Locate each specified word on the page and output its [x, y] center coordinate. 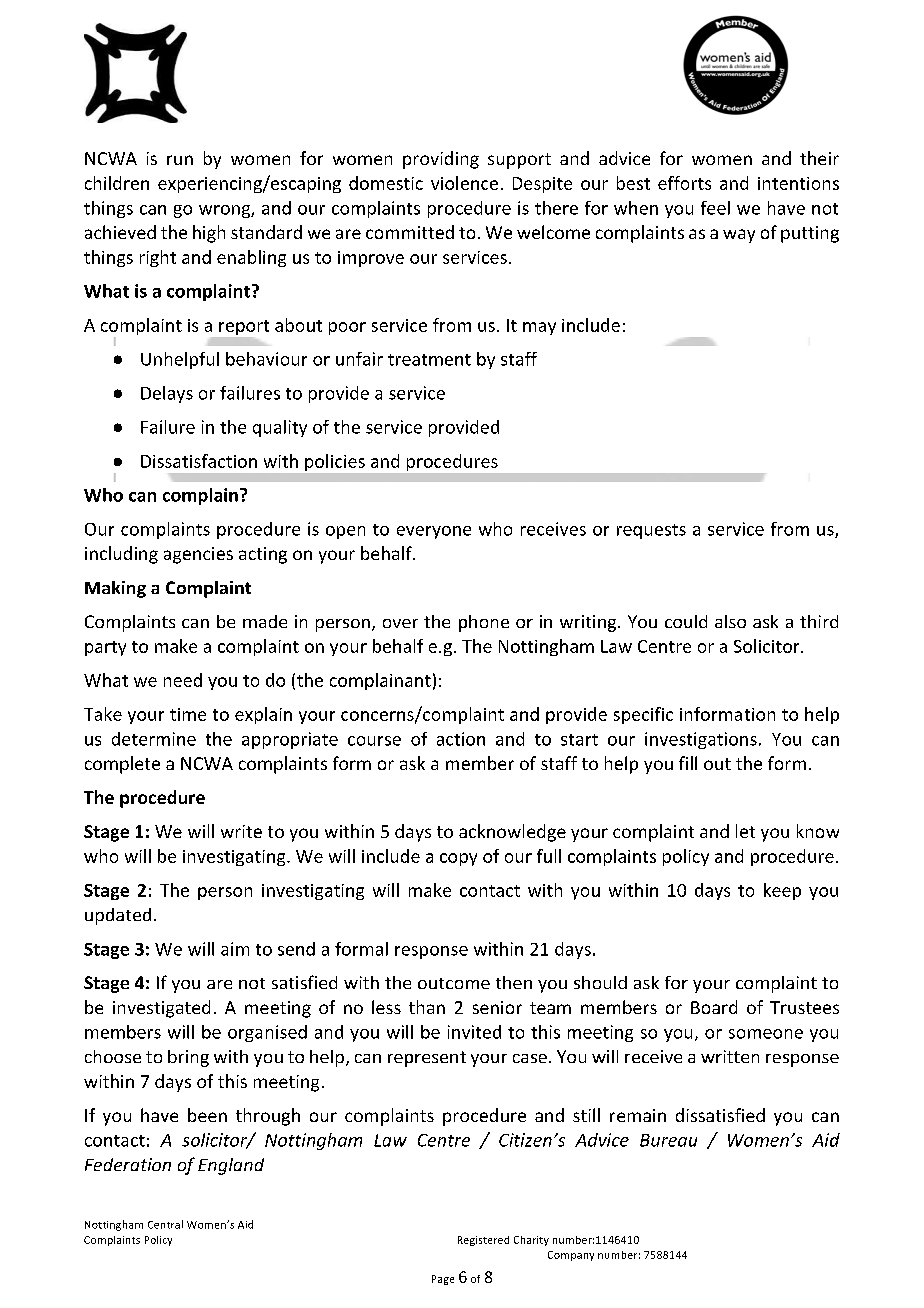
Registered [483, 1241]
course [374, 741]
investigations [701, 740]
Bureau [668, 1140]
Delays [167, 394]
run [180, 160]
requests [651, 531]
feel [715, 208]
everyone [434, 532]
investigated [161, 1009]
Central [165, 1224]
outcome [454, 983]
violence [464, 183]
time [188, 714]
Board [714, 1007]
